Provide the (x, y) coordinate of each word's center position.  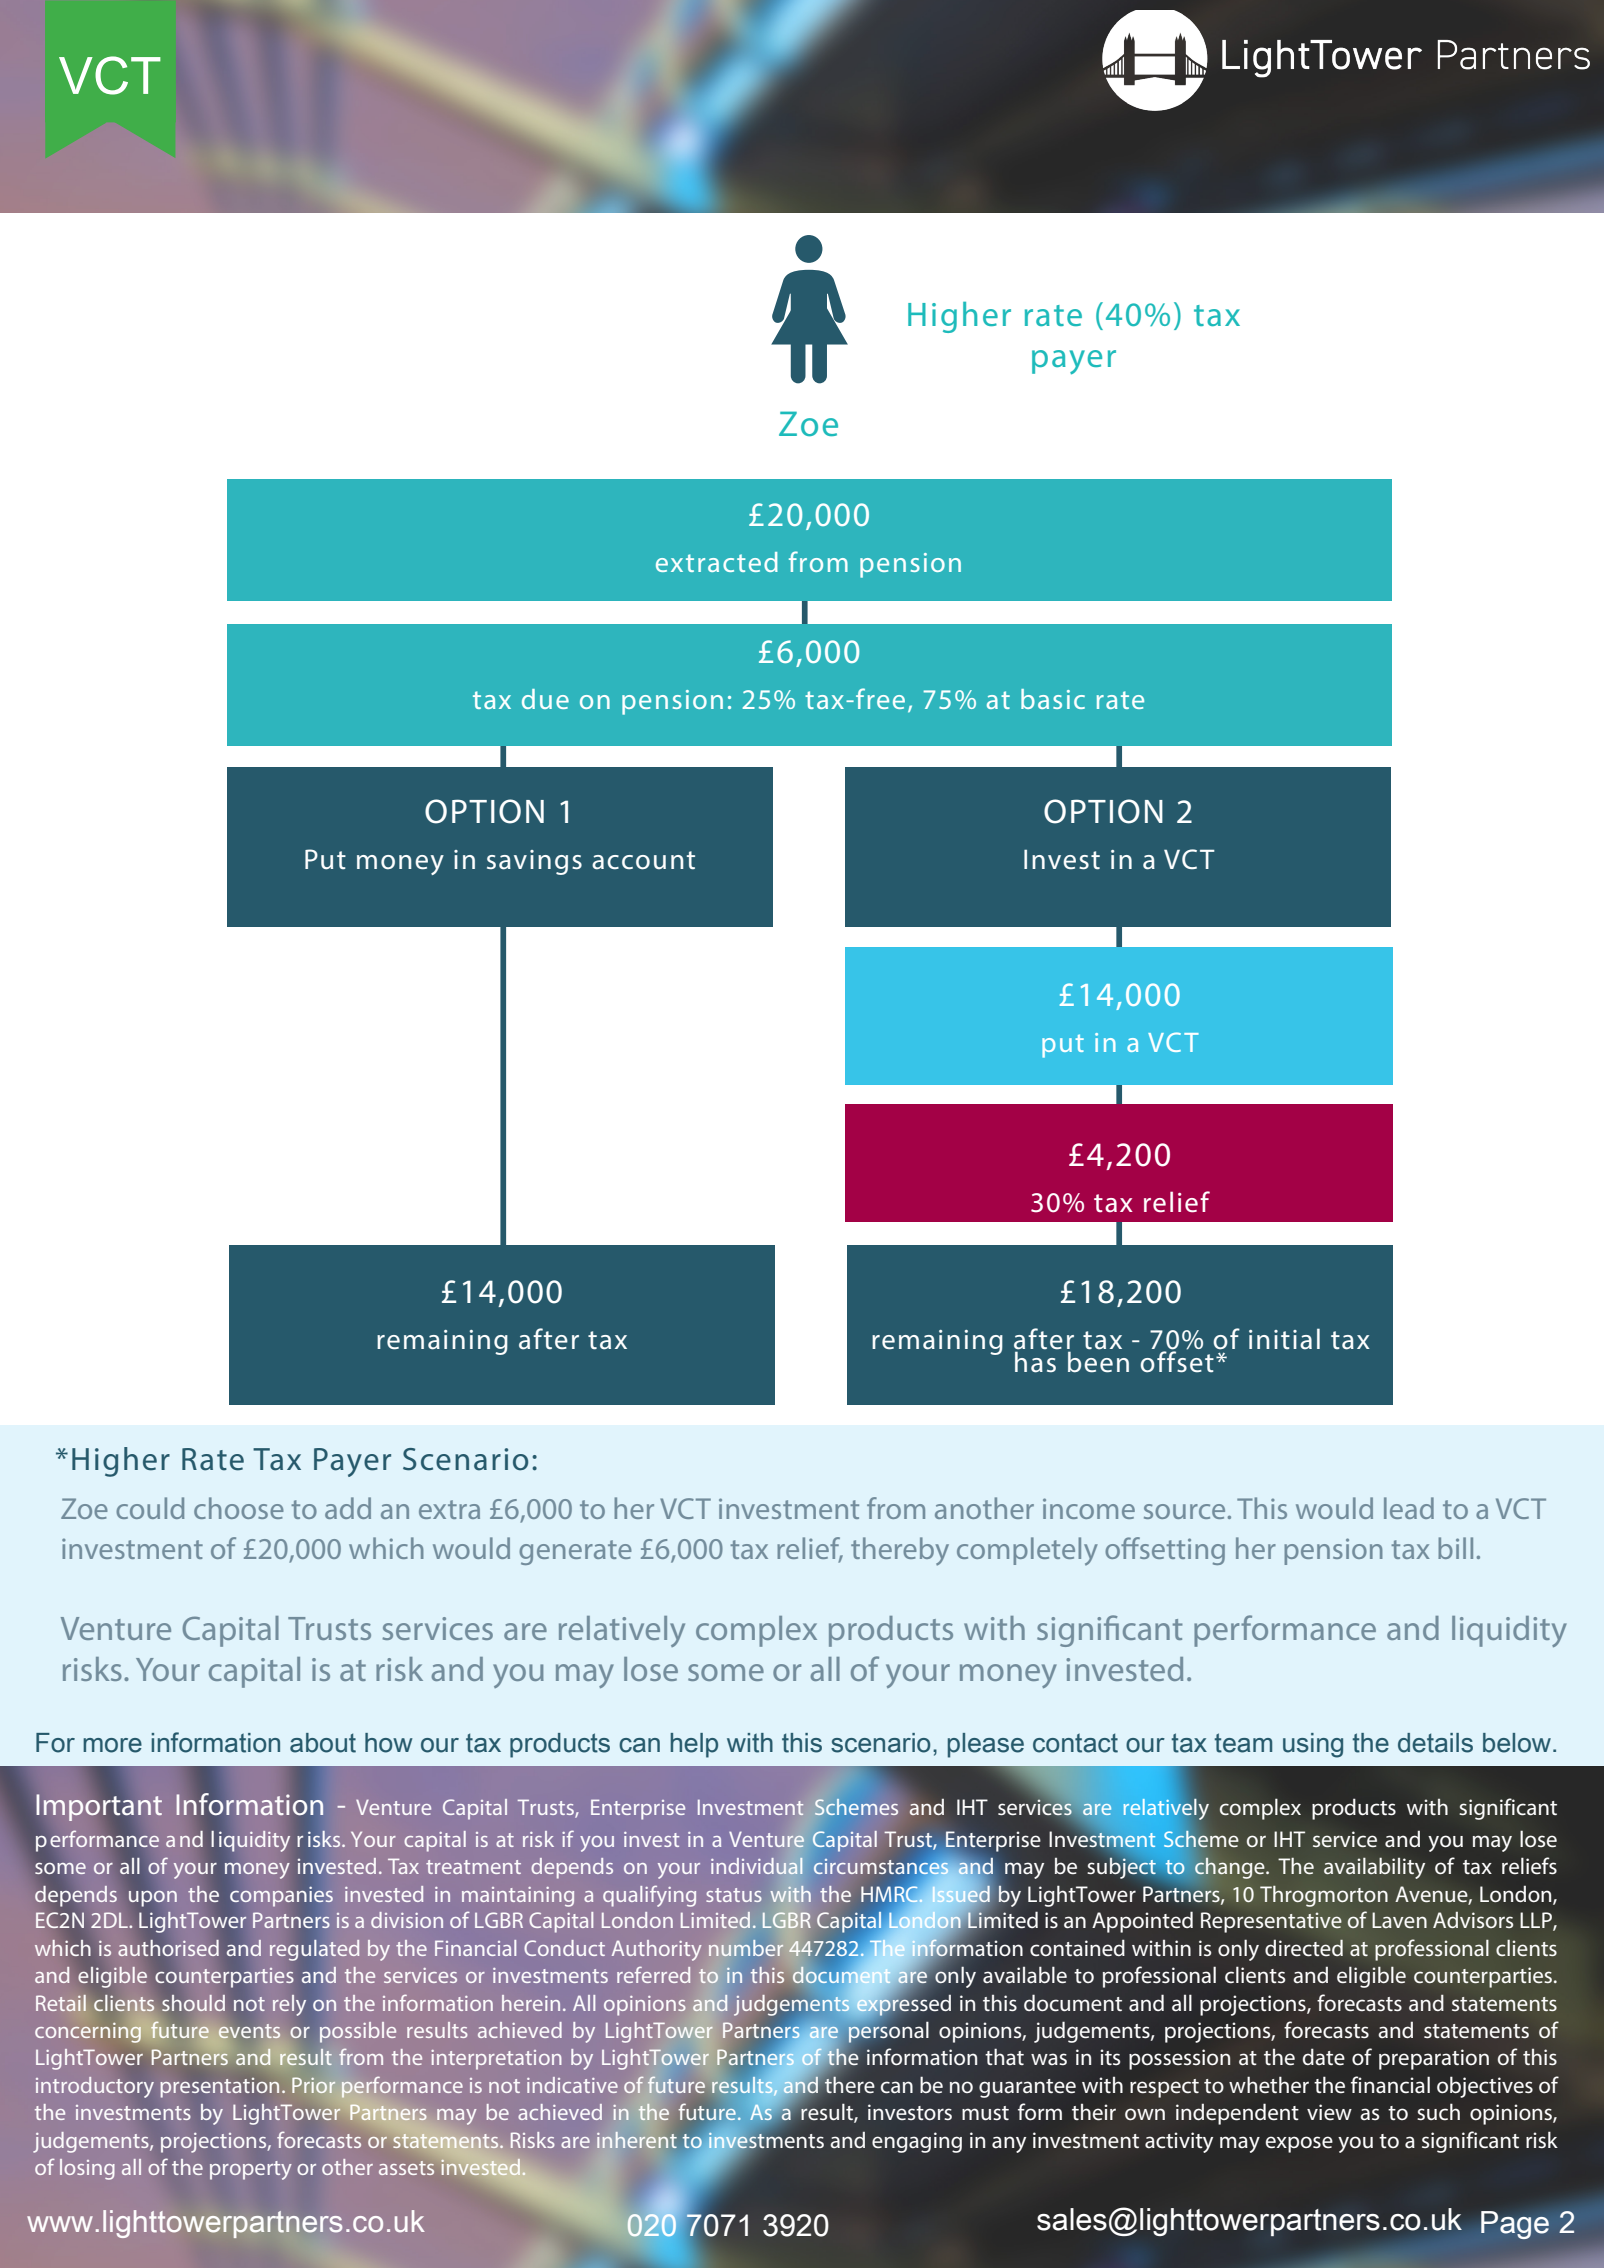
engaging (917, 2142)
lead (1409, 1508)
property (251, 2170)
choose (239, 1508)
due (545, 699)
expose (1299, 2144)
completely (1027, 1551)
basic (1053, 699)
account (643, 860)
